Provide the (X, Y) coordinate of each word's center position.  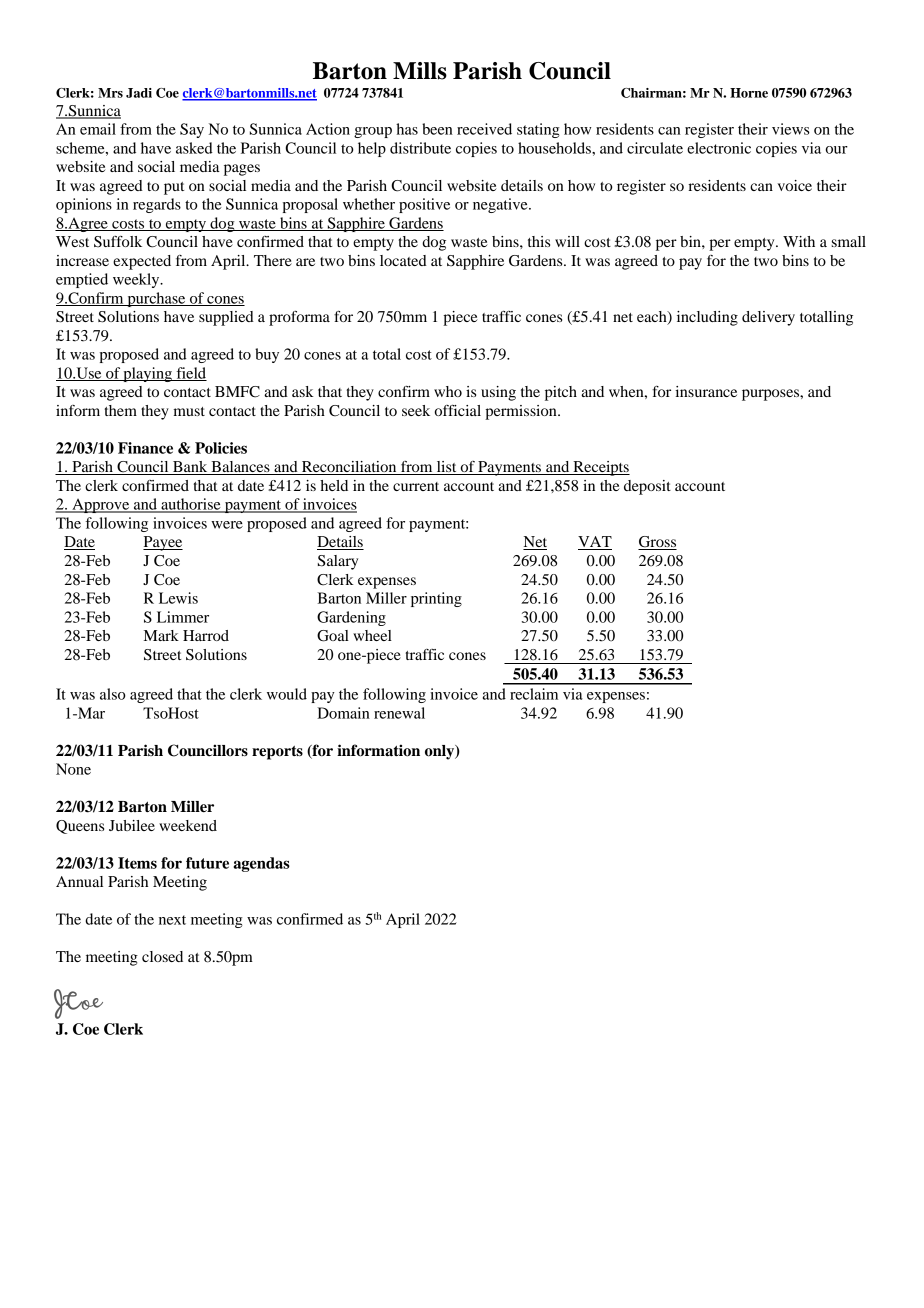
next (172, 920)
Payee (163, 543)
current (416, 486)
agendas (261, 864)
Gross (657, 543)
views (791, 129)
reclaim (534, 694)
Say (192, 130)
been (437, 129)
